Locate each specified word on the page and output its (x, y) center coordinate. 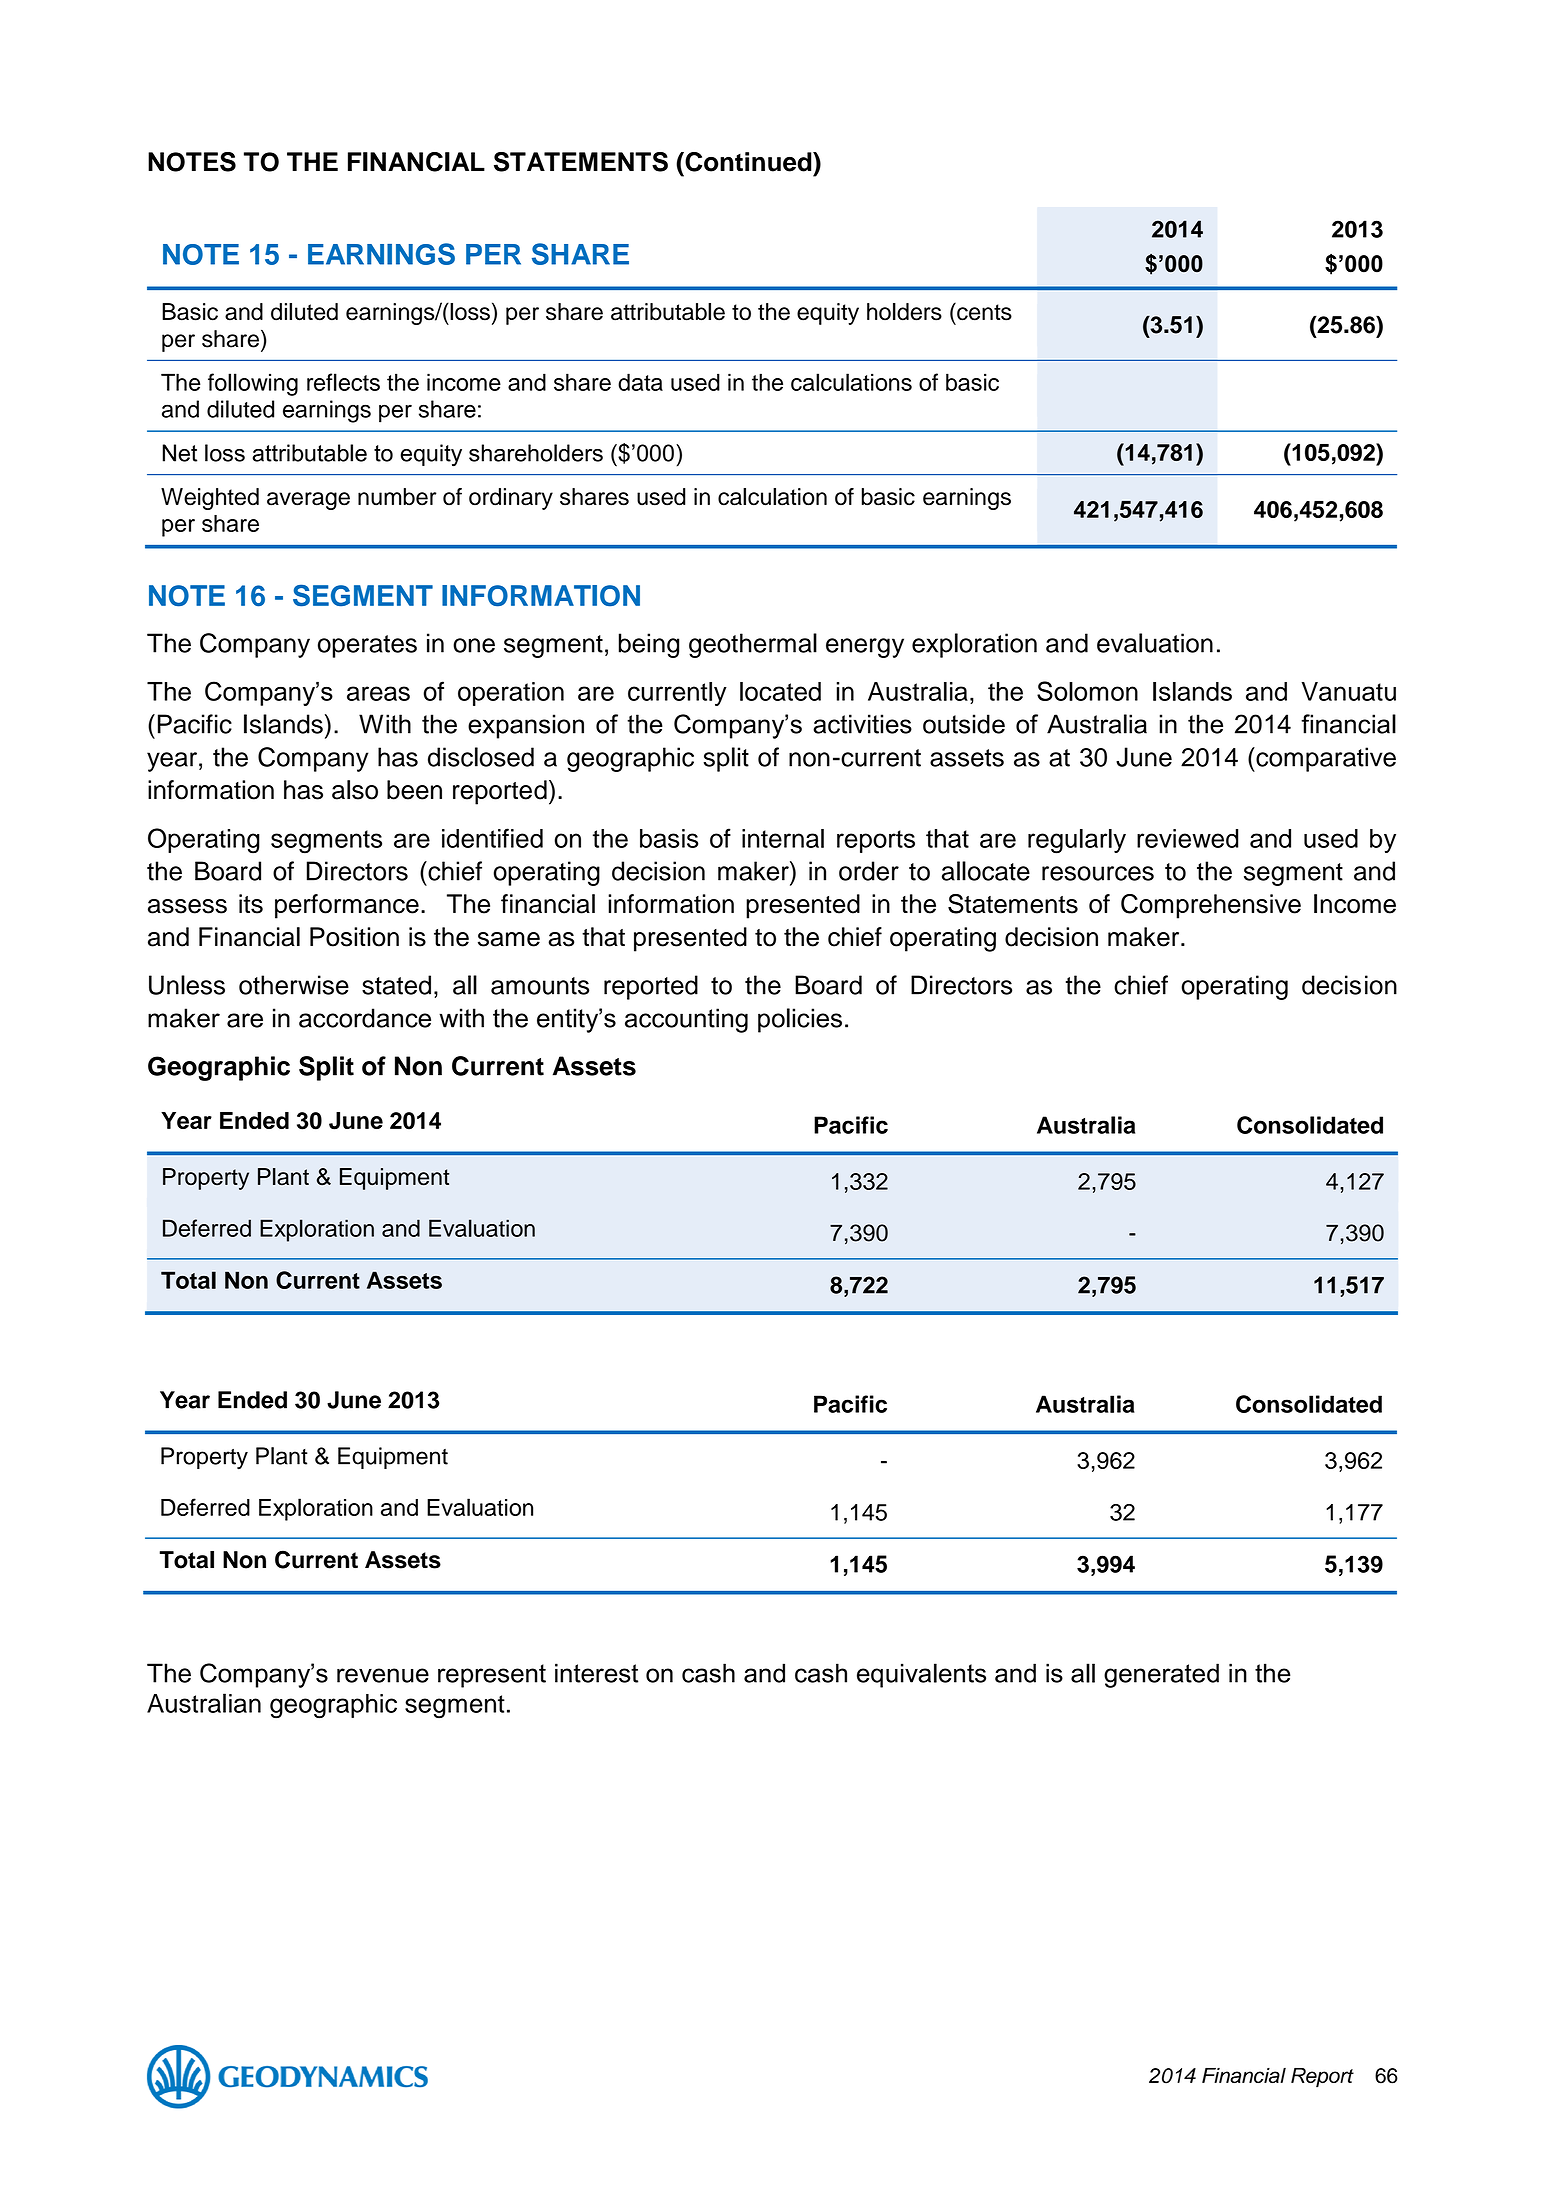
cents (983, 312)
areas (378, 693)
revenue (383, 1675)
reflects (343, 382)
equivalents (921, 1675)
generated (1161, 1675)
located (780, 691)
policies (800, 1020)
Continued (748, 162)
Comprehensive (1211, 906)
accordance (365, 1018)
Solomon (1087, 691)
